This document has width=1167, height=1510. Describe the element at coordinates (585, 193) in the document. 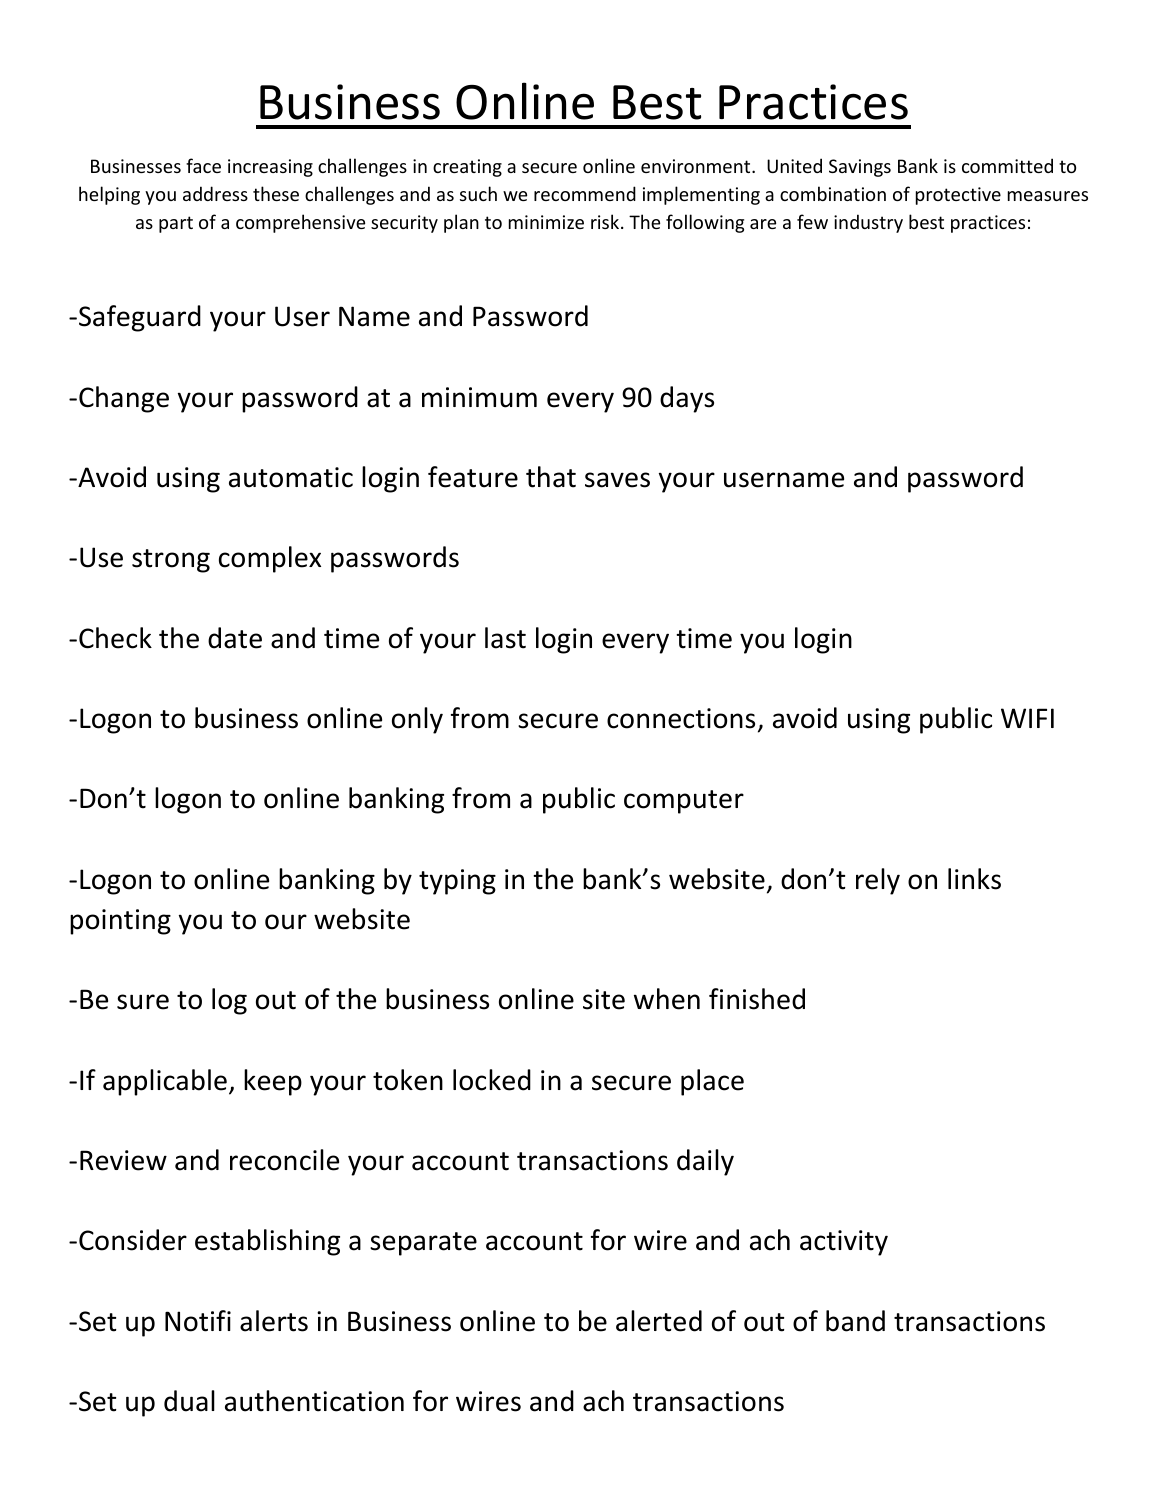

I see `recommend` at that location.
